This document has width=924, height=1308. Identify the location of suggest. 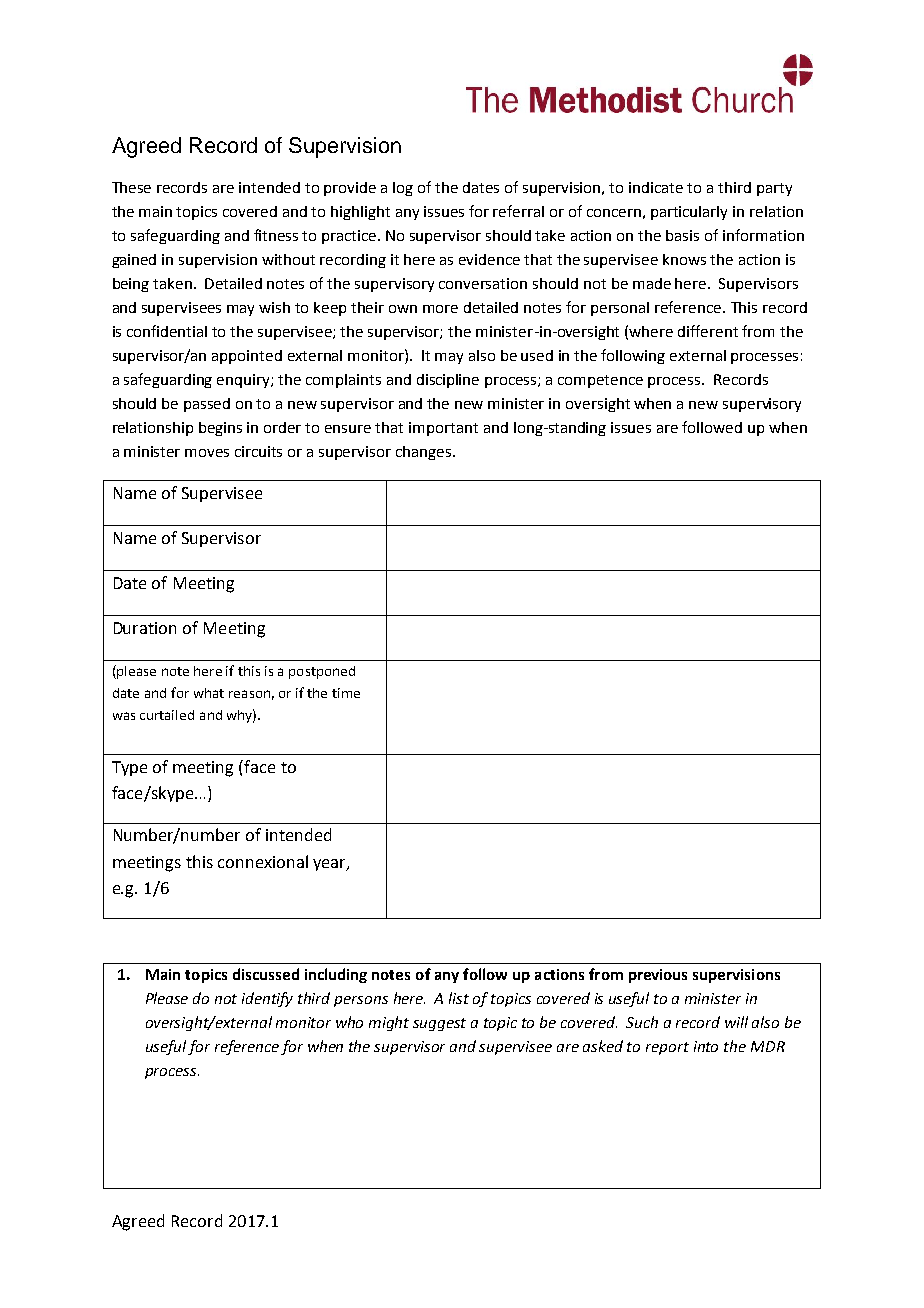
(439, 1024).
